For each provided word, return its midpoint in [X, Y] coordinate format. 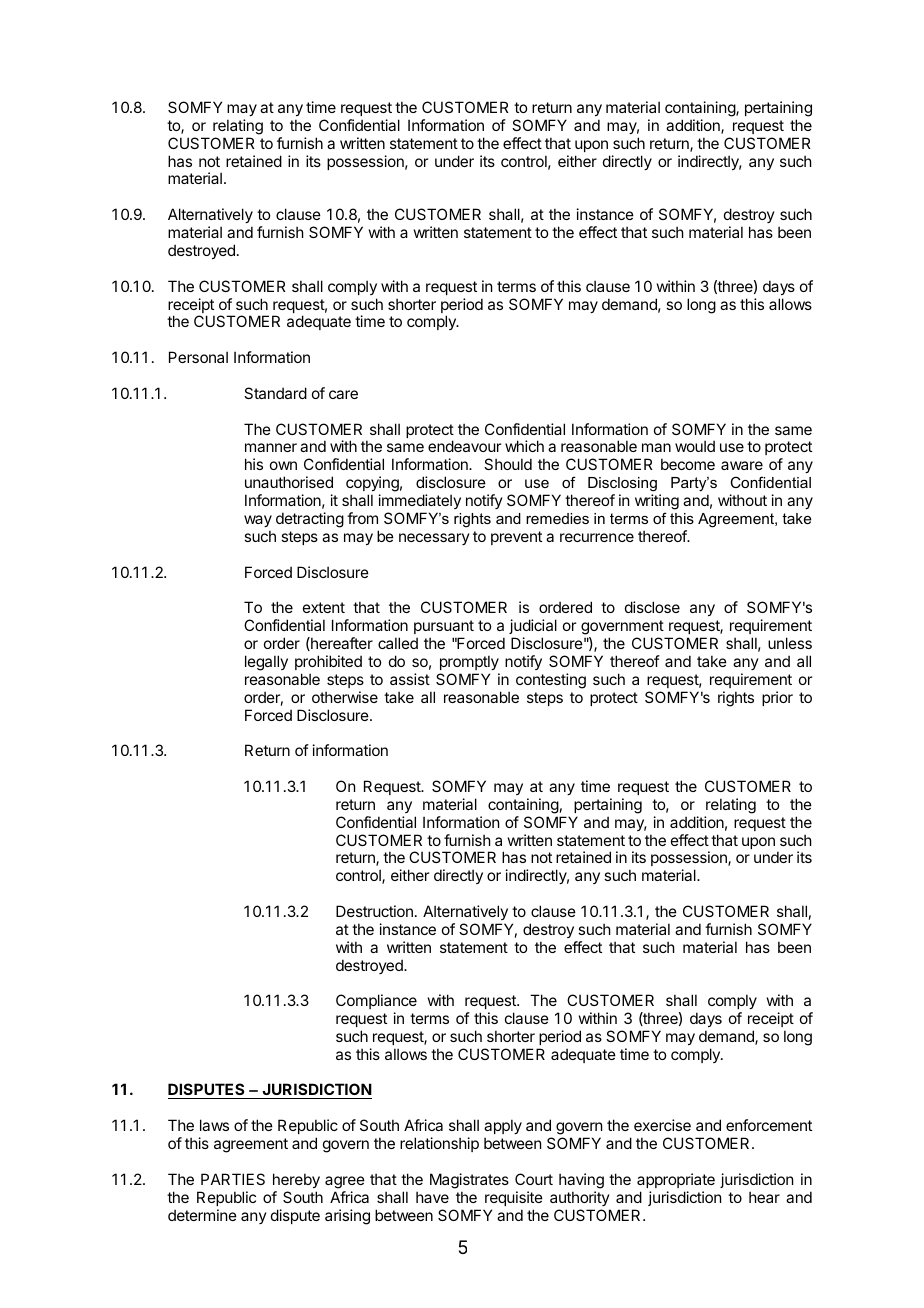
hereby [296, 1180]
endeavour [464, 446]
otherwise [345, 697]
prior [777, 698]
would [695, 446]
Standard [275, 393]
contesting [551, 681]
